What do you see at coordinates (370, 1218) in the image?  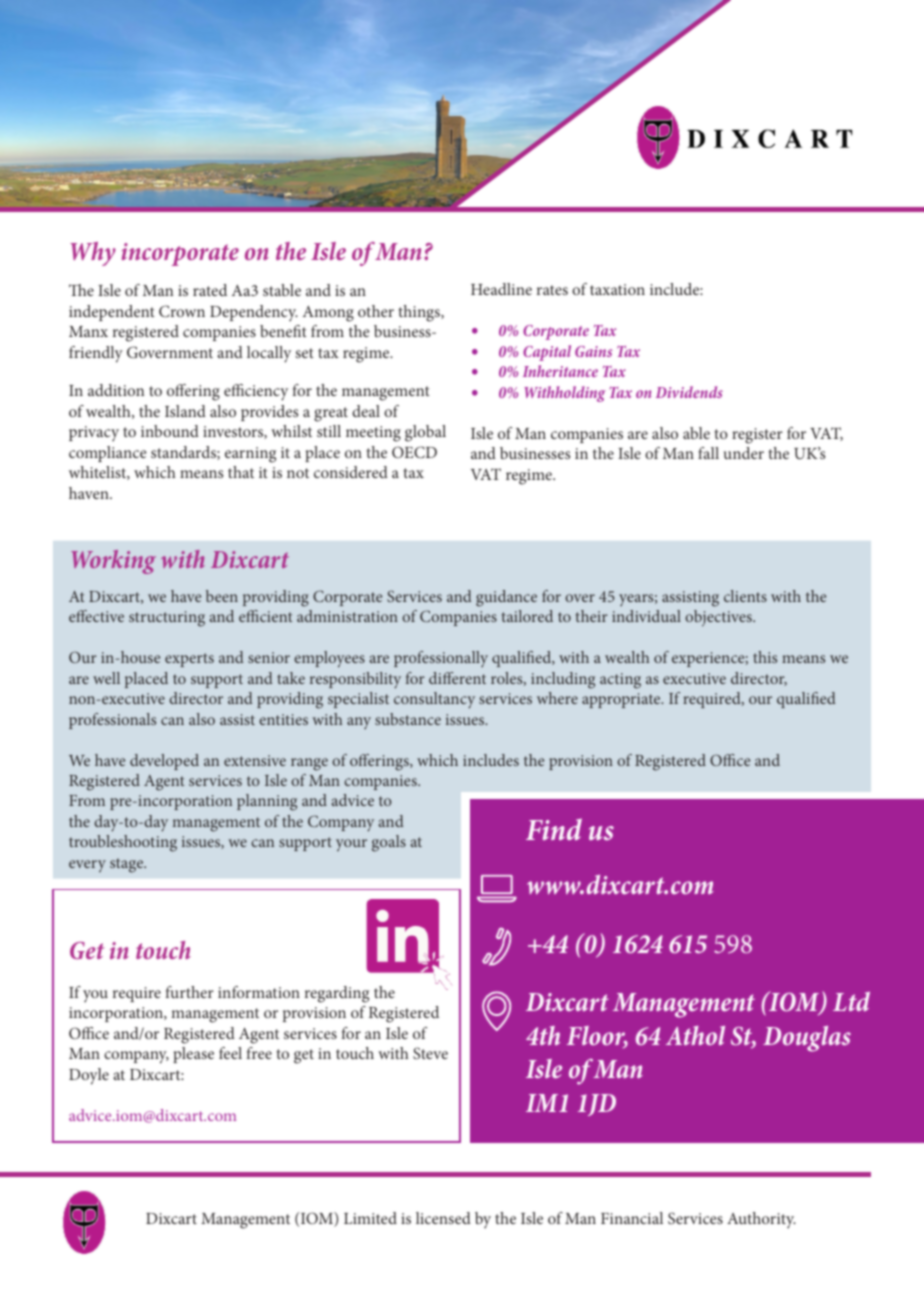 I see `Limited` at bounding box center [370, 1218].
